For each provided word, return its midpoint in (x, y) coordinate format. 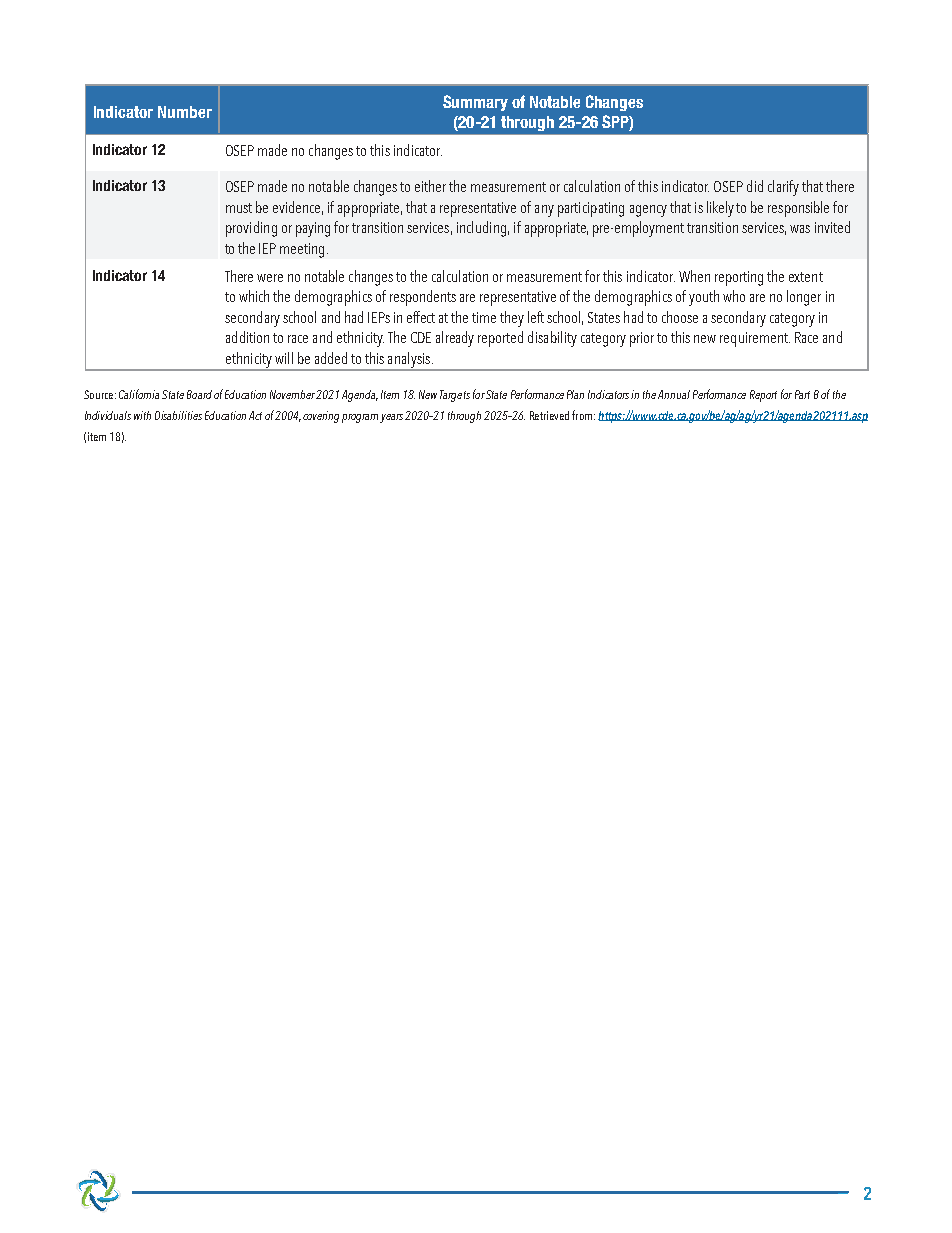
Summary (475, 103)
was (800, 229)
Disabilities (178, 415)
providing (251, 229)
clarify (783, 188)
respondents (423, 298)
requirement (755, 339)
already (455, 339)
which (254, 296)
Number (185, 112)
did (755, 186)
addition (247, 337)
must (239, 208)
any (544, 211)
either (430, 186)
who (734, 296)
